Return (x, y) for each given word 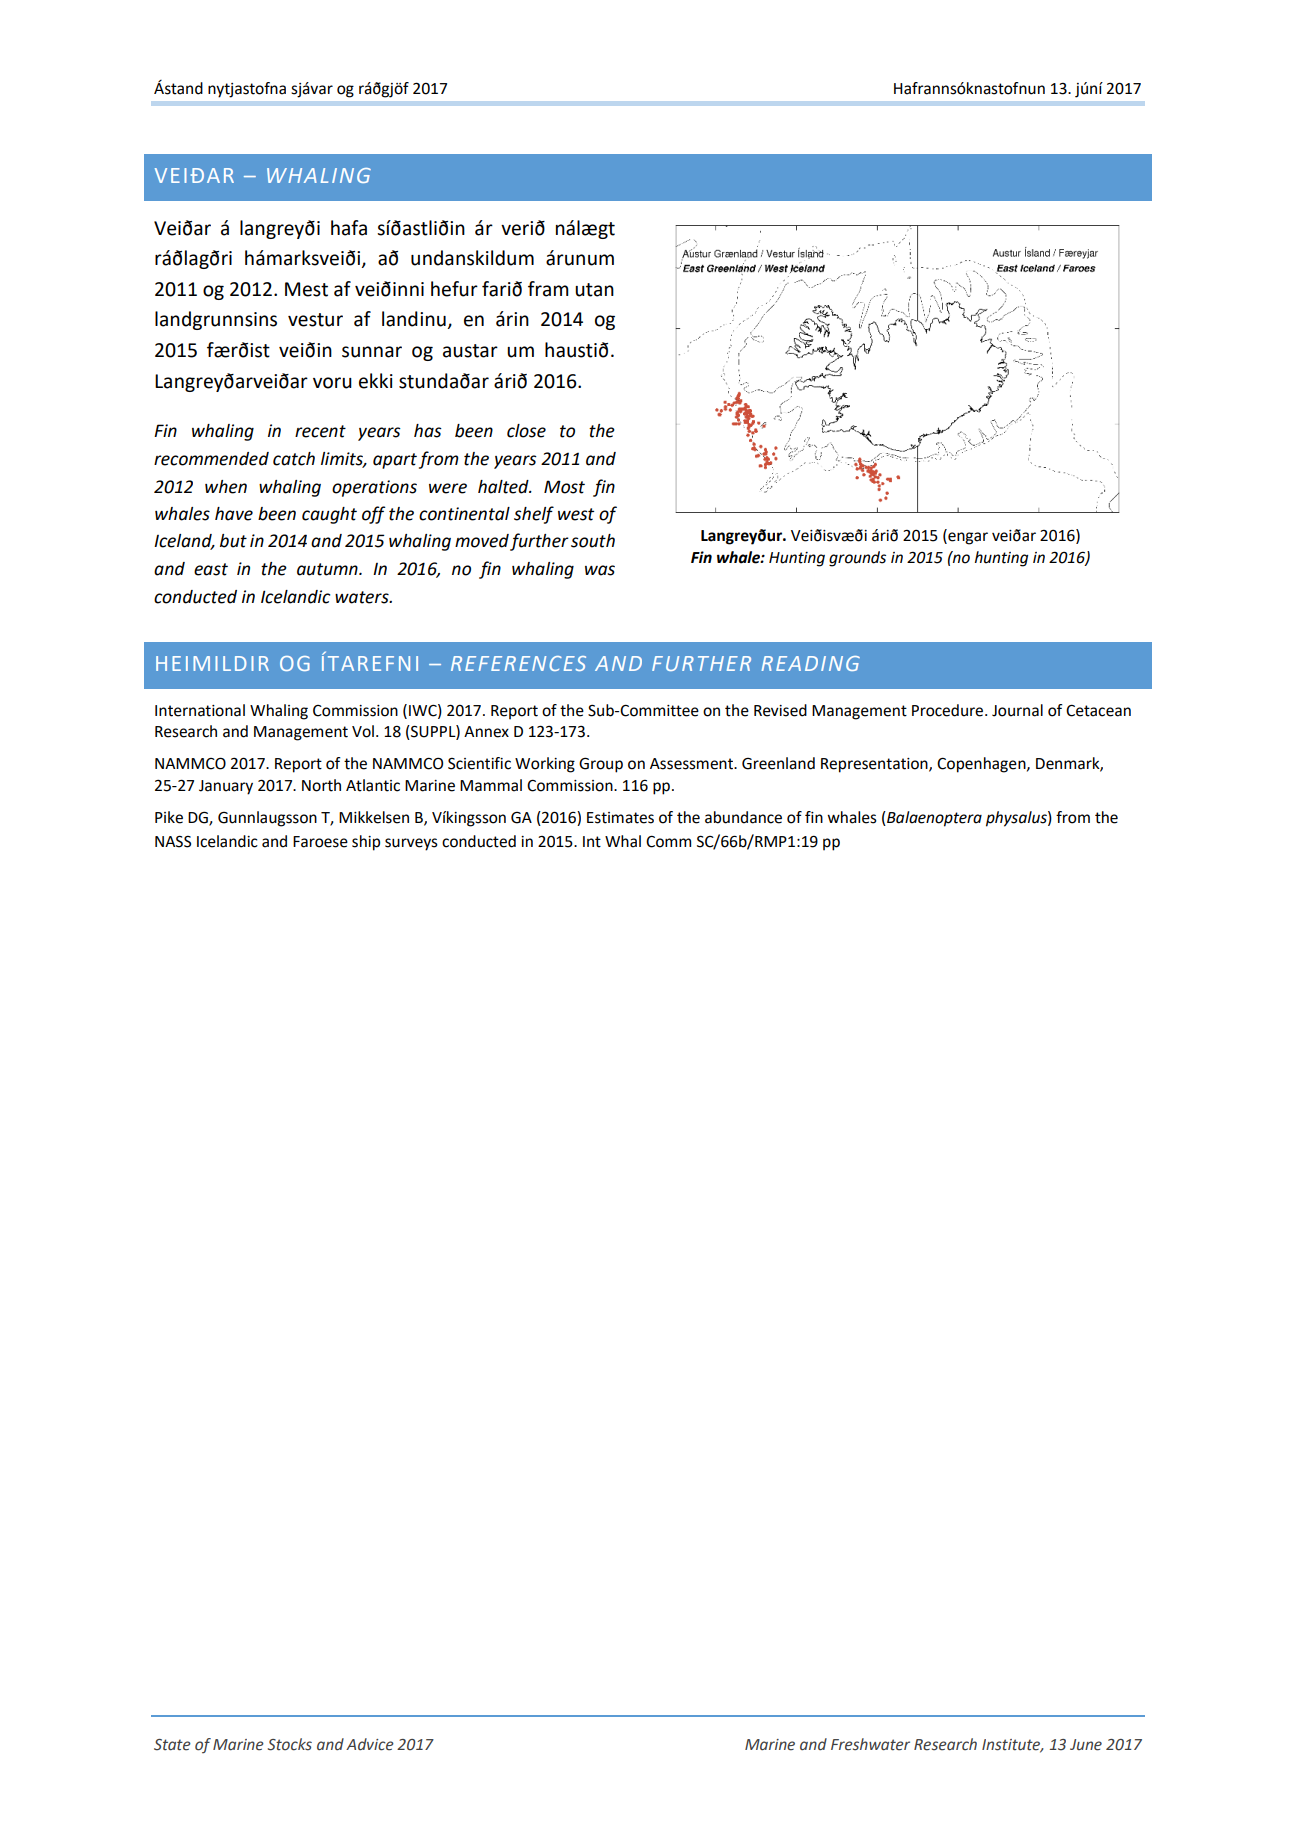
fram (548, 289)
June (1086, 1745)
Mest (306, 289)
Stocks (290, 1744)
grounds (857, 559)
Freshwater (870, 1744)
